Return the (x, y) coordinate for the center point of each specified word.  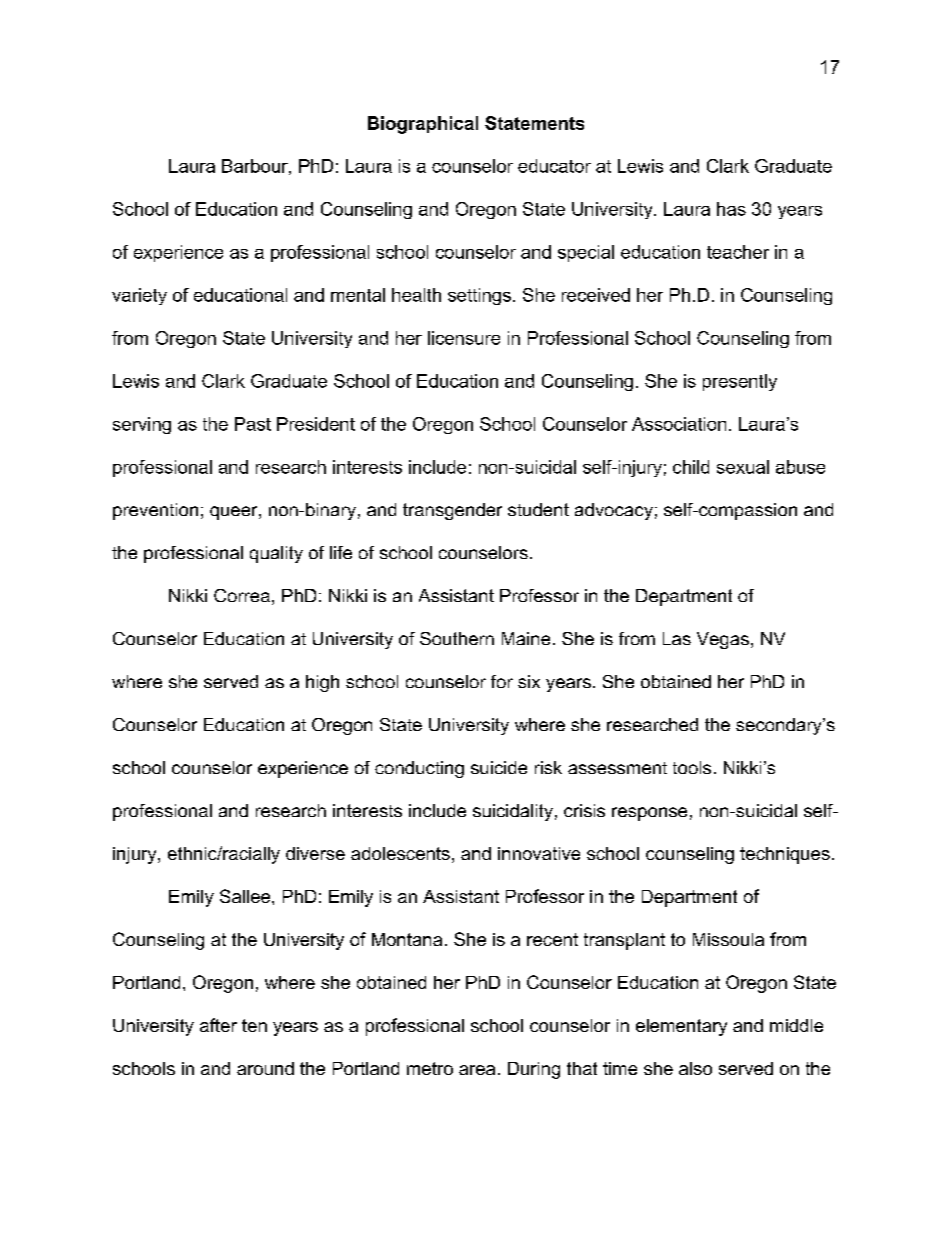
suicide (499, 767)
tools (692, 767)
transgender (452, 511)
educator (554, 166)
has (731, 209)
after (218, 1025)
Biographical (423, 125)
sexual (743, 467)
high (322, 683)
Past (253, 424)
